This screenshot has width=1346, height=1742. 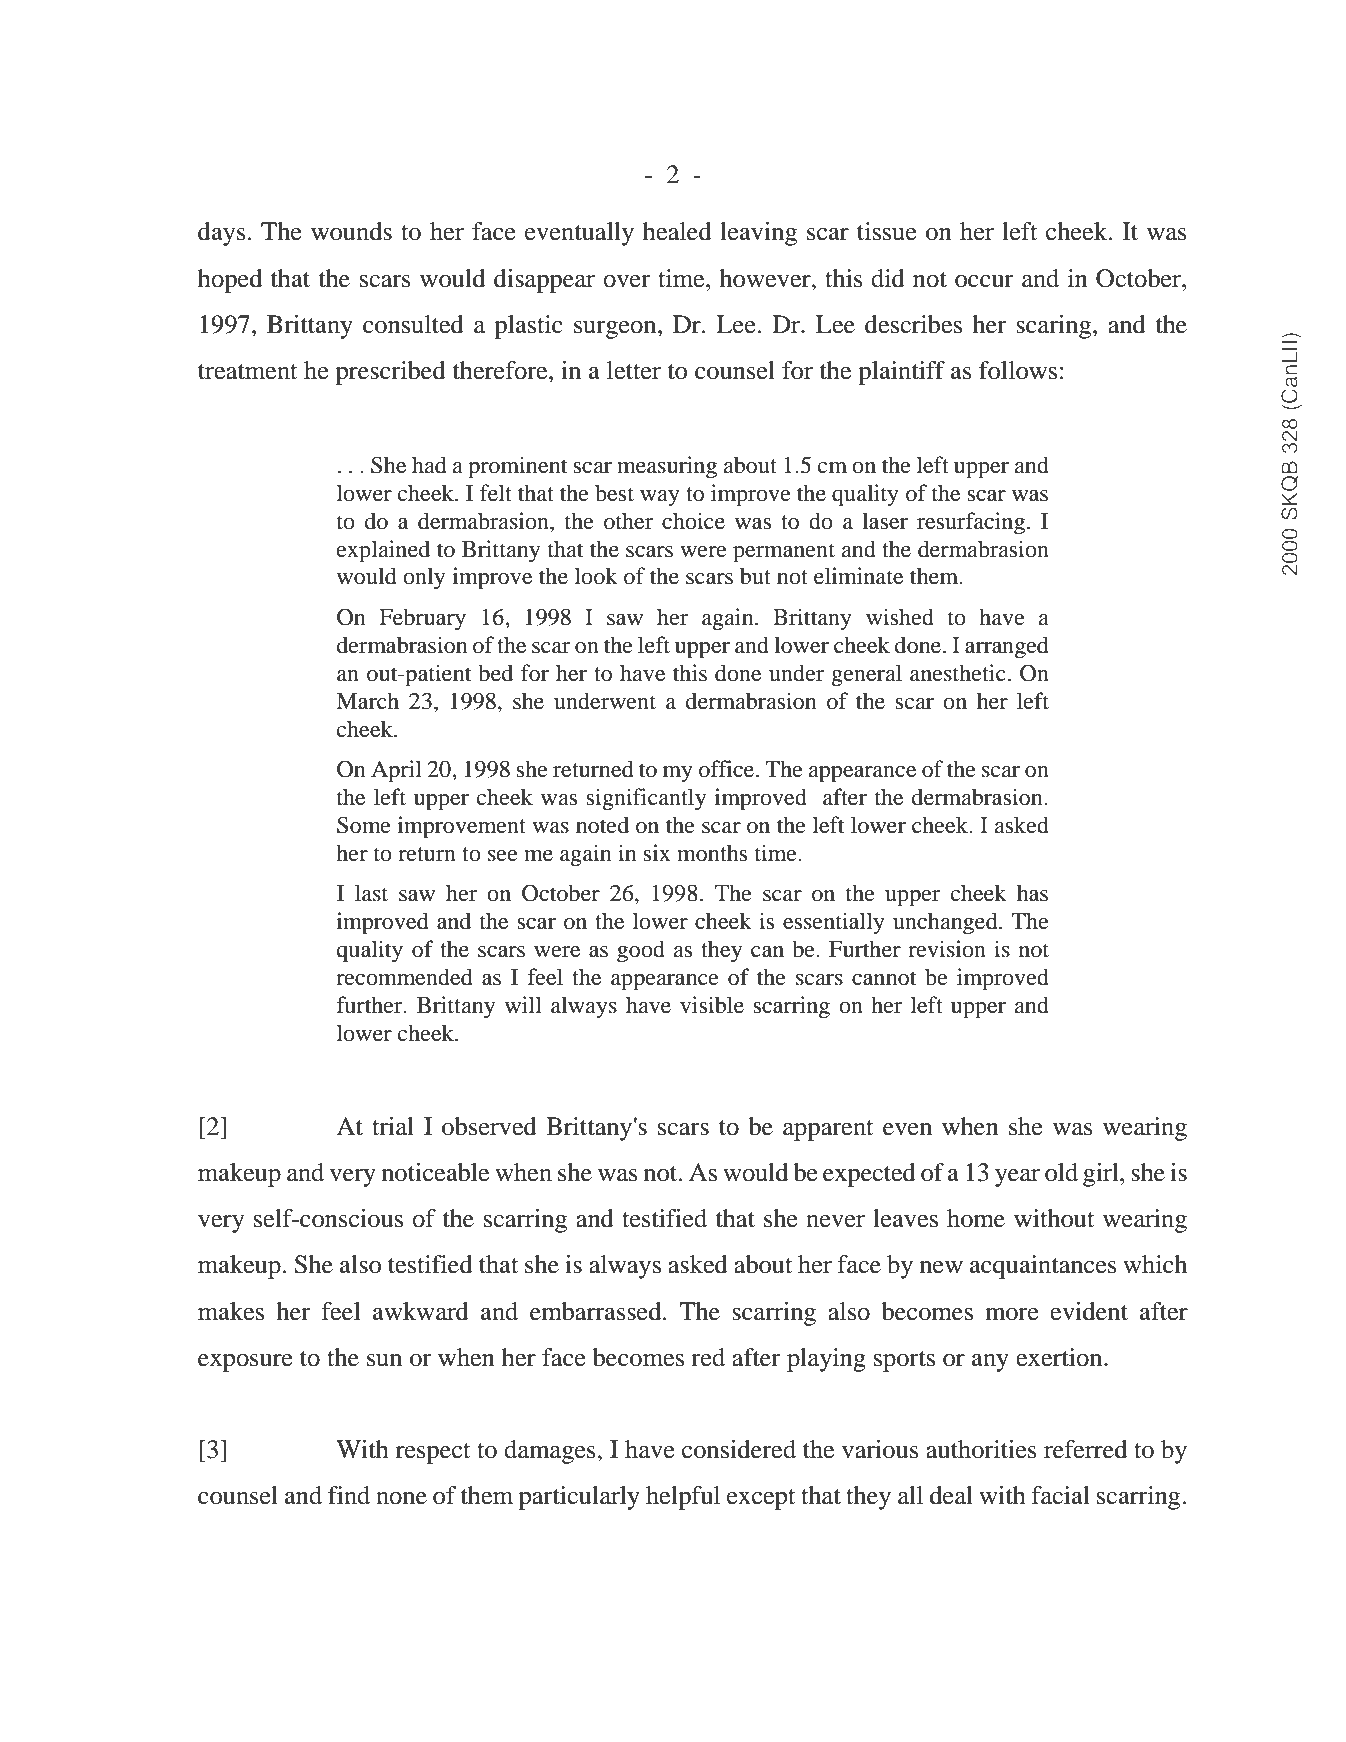 I want to click on wounds, so click(x=351, y=231).
